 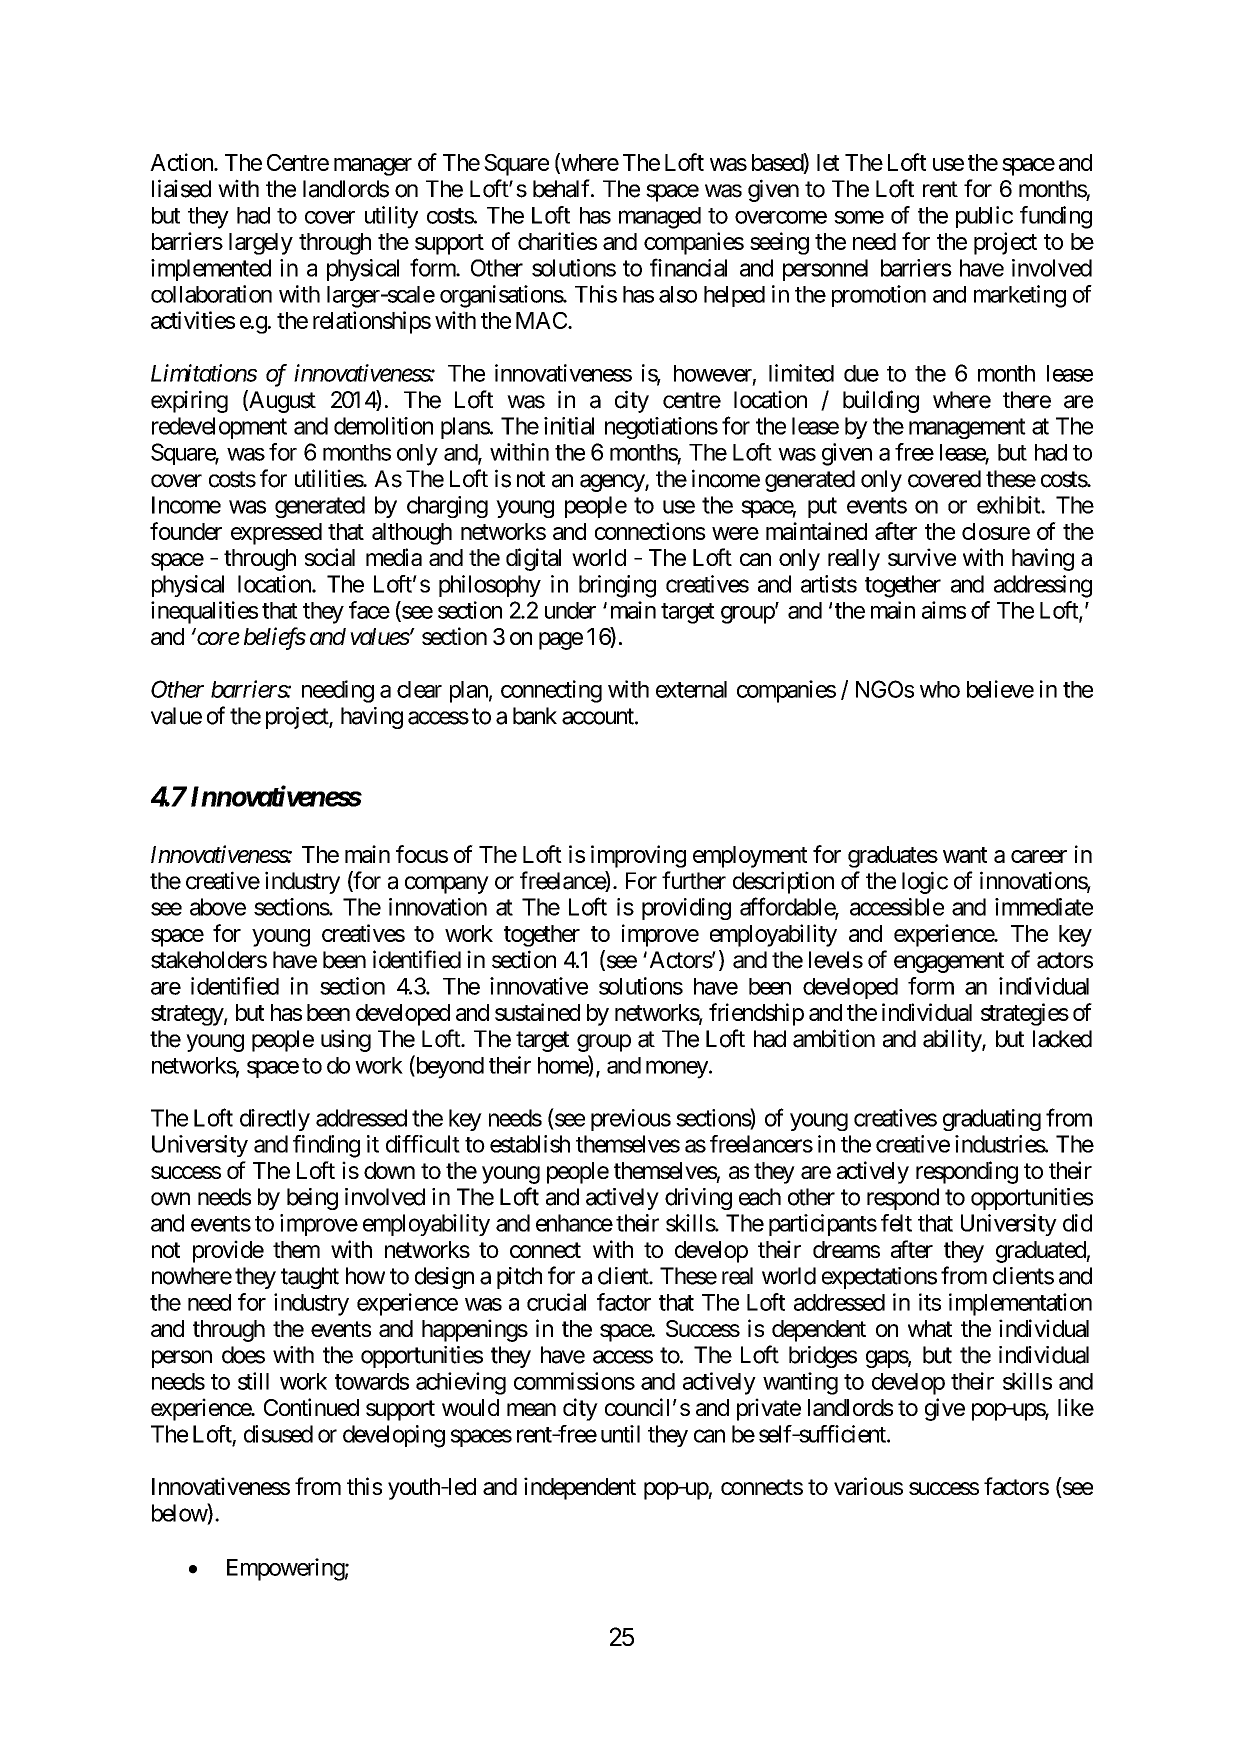 What do you see at coordinates (930, 1328) in the page?
I see `what` at bounding box center [930, 1328].
